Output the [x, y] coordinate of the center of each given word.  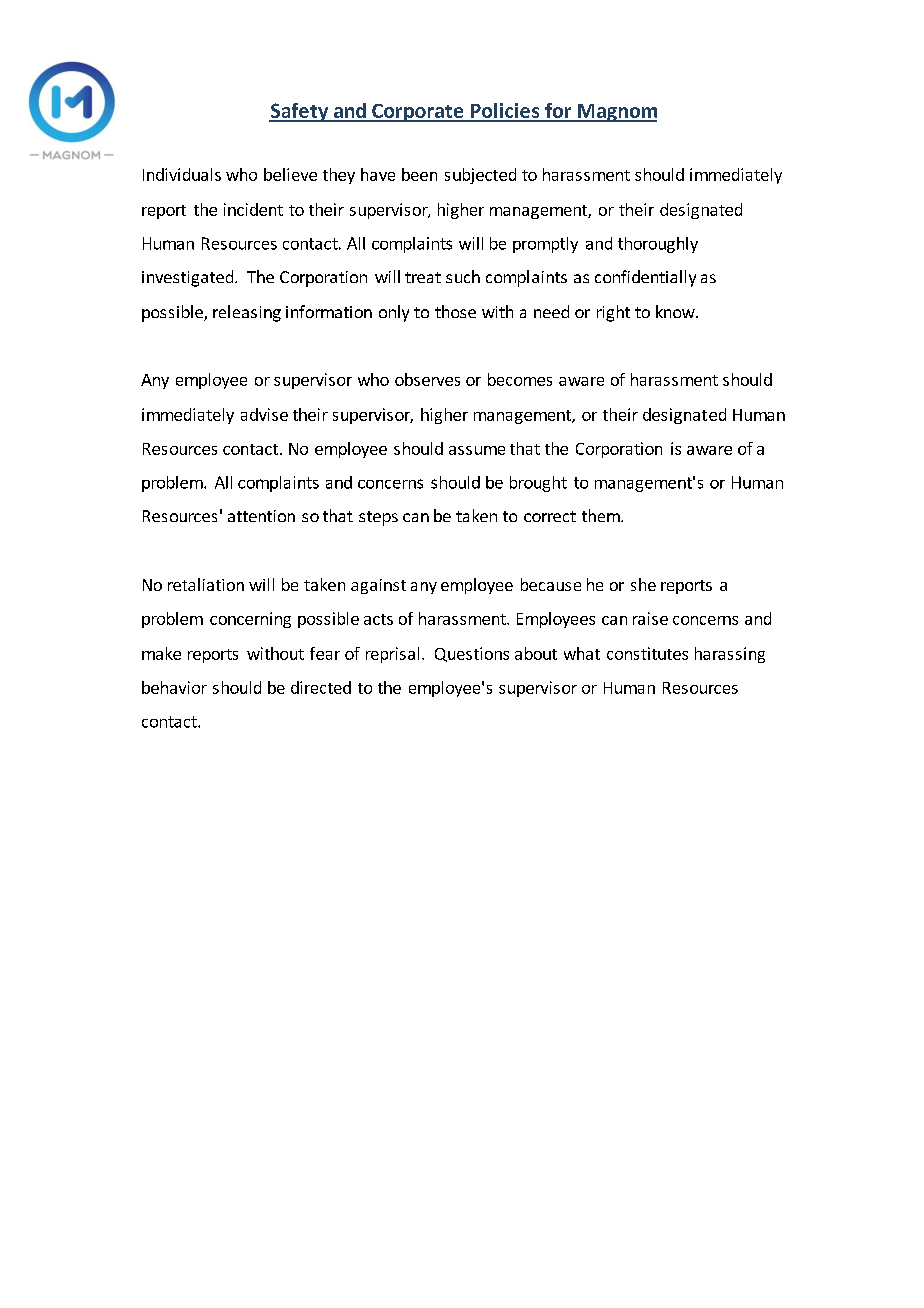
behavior [174, 687]
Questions [472, 654]
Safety [300, 112]
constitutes [647, 653]
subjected [480, 176]
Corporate [418, 113]
